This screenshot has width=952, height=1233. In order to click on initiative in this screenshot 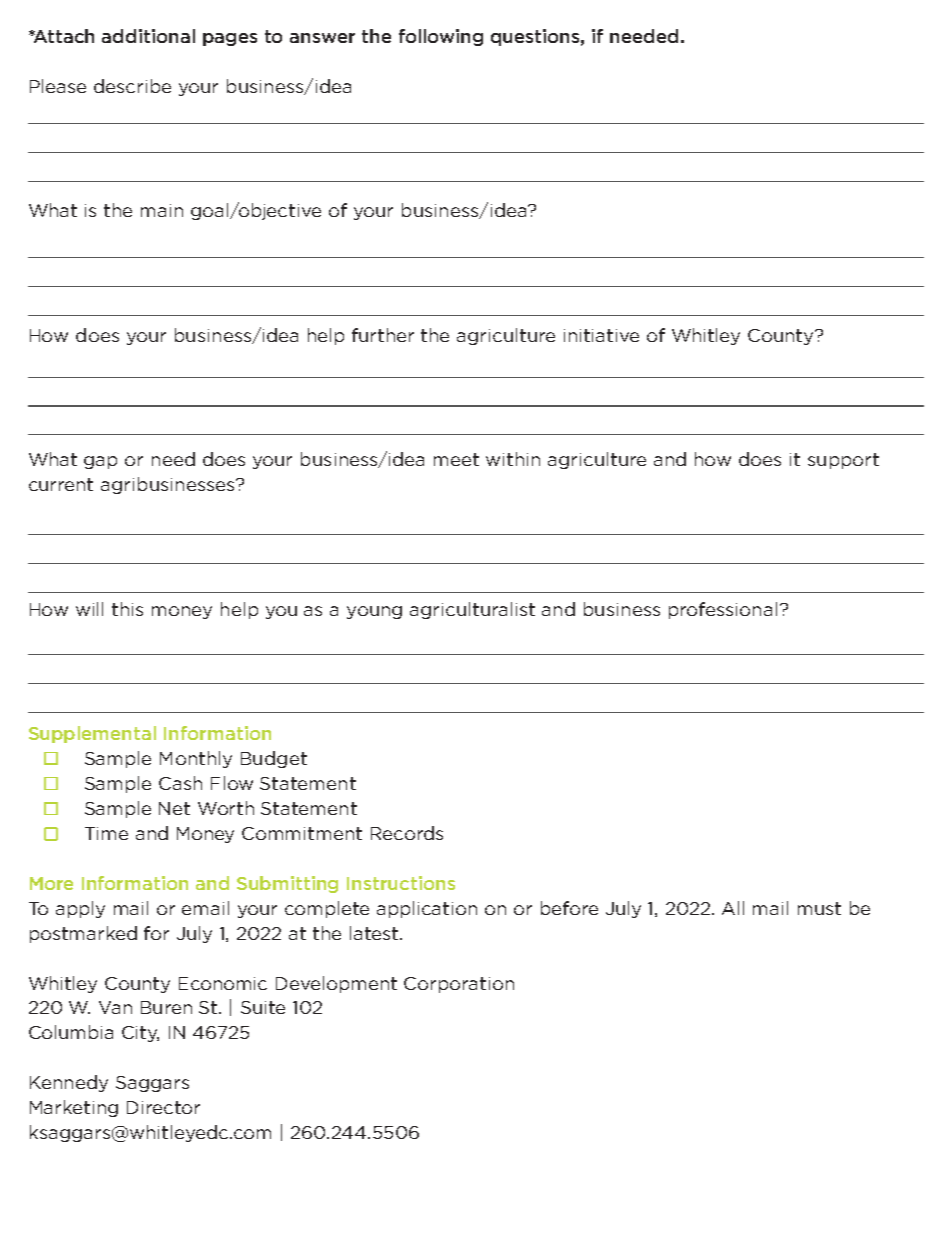, I will do `click(601, 335)`.
